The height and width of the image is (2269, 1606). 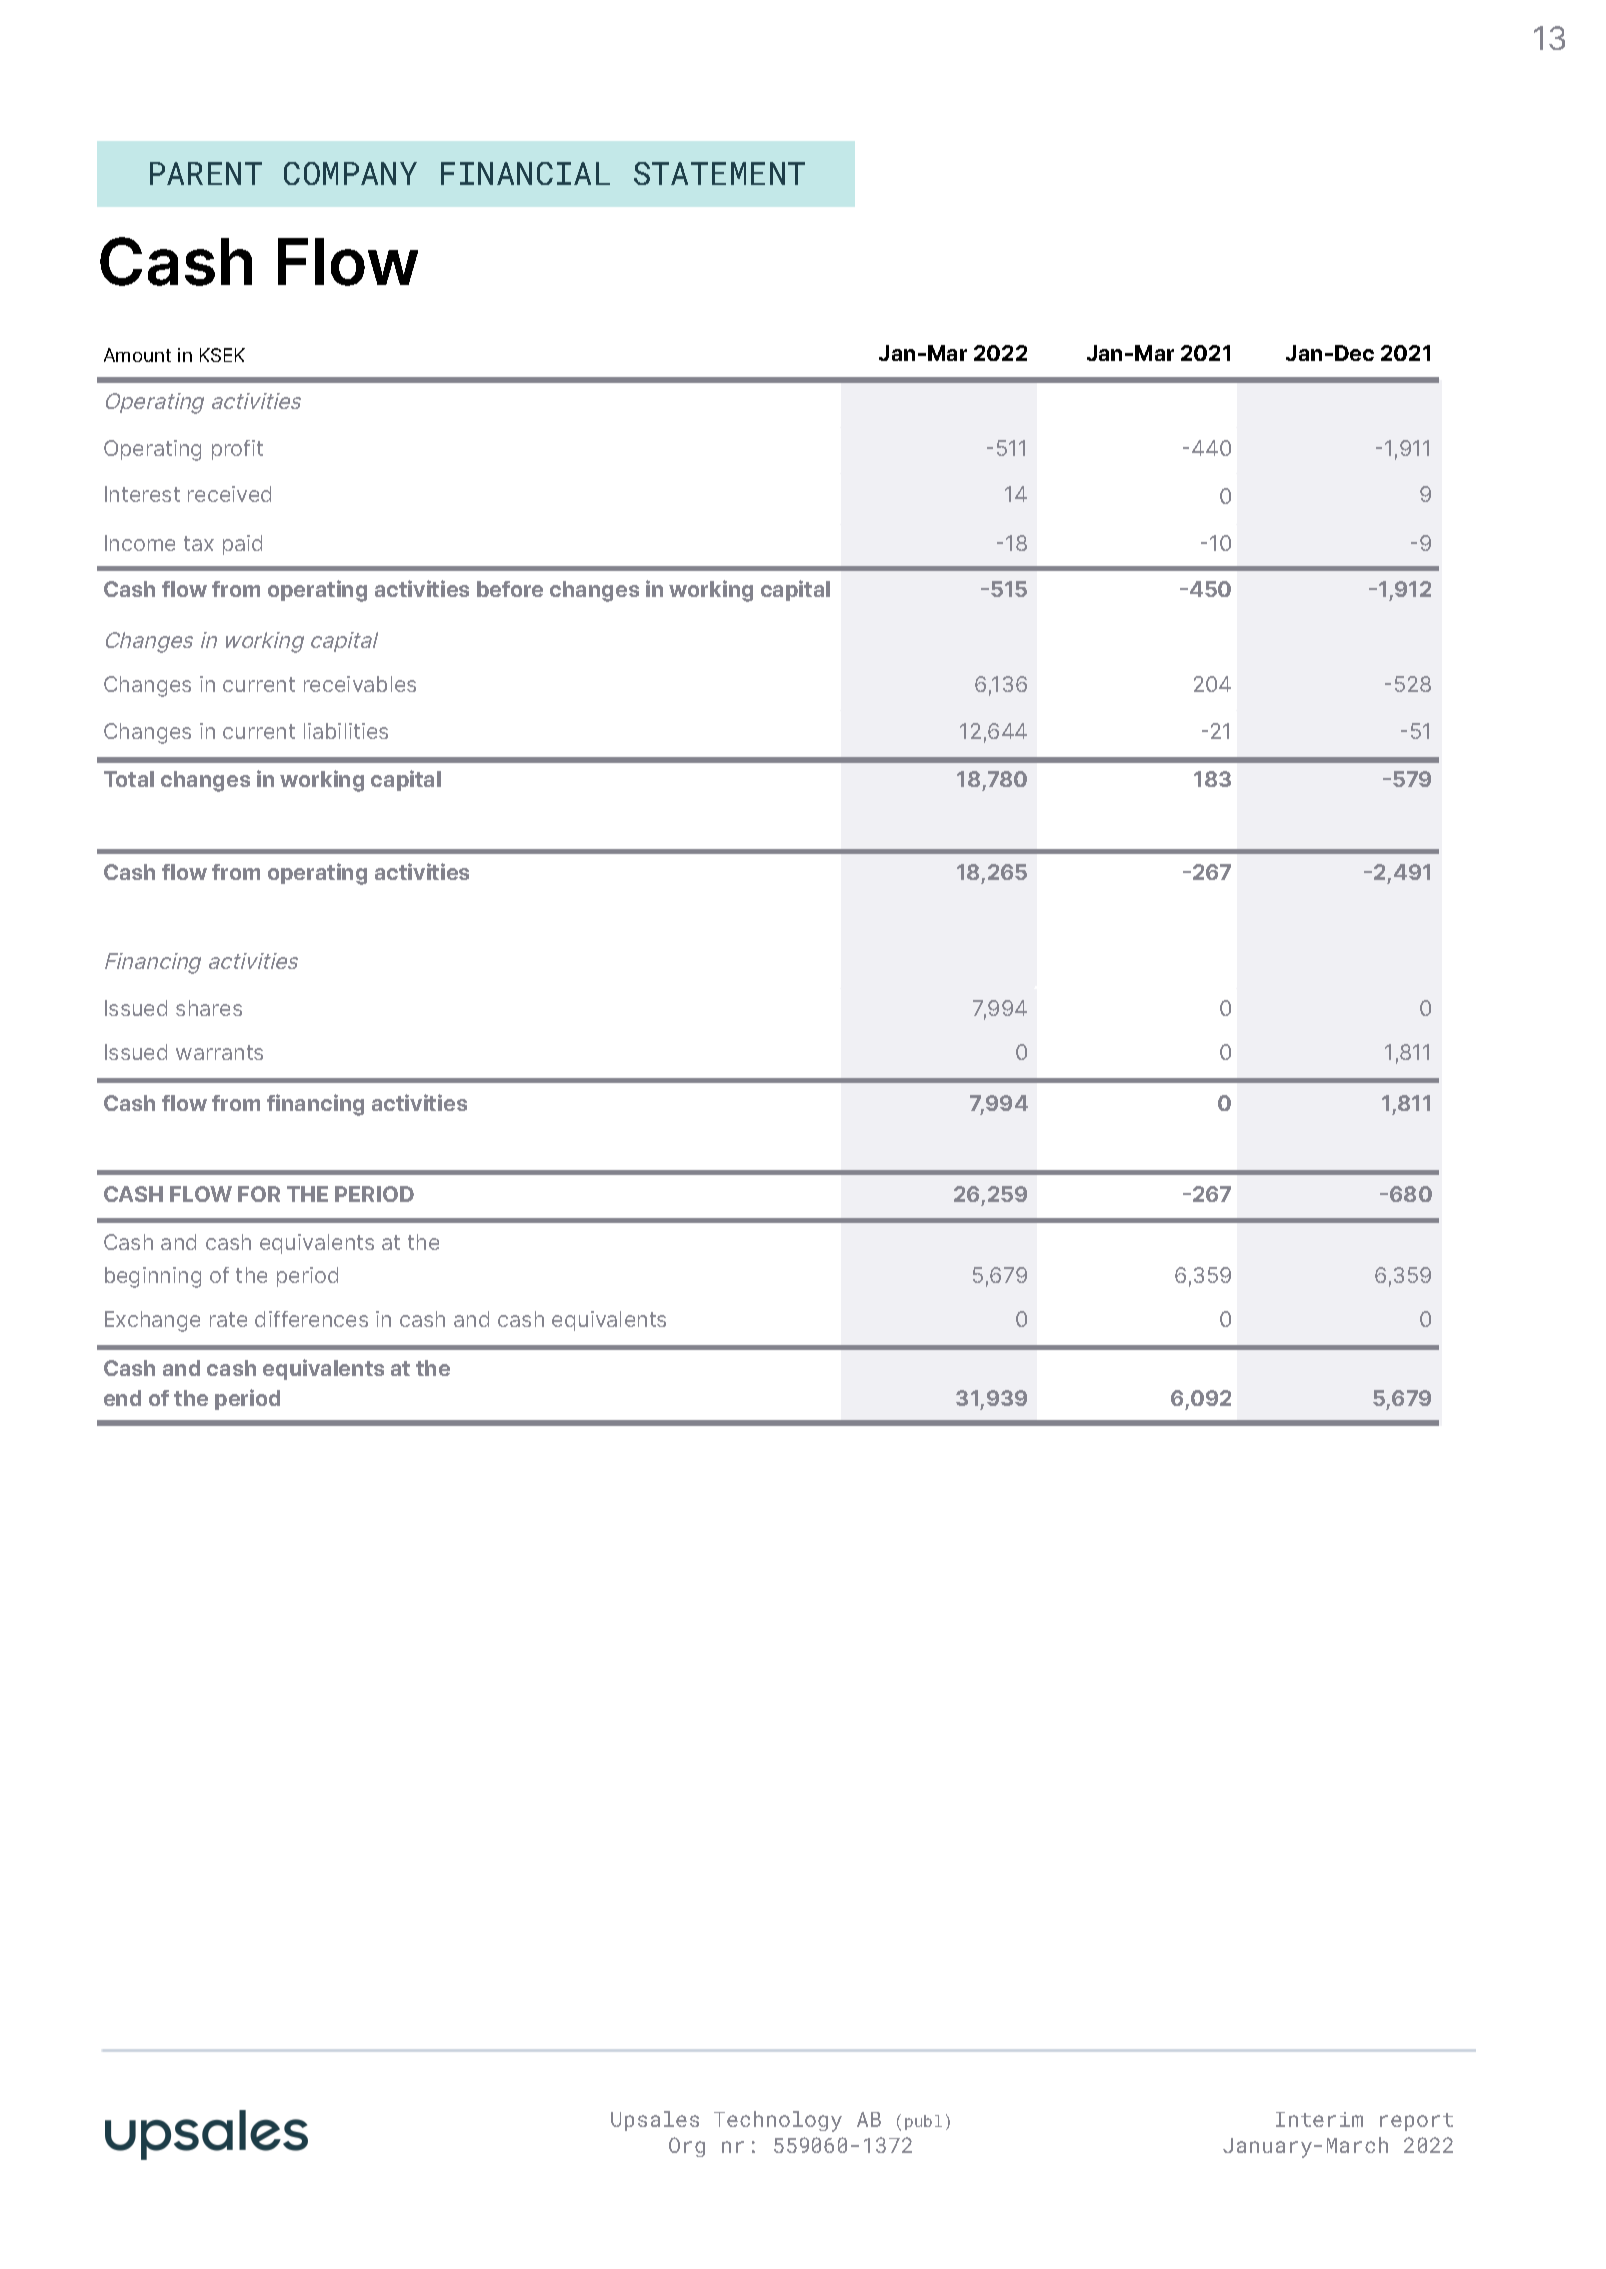 What do you see at coordinates (719, 173) in the image?
I see `STATEMENT` at bounding box center [719, 173].
